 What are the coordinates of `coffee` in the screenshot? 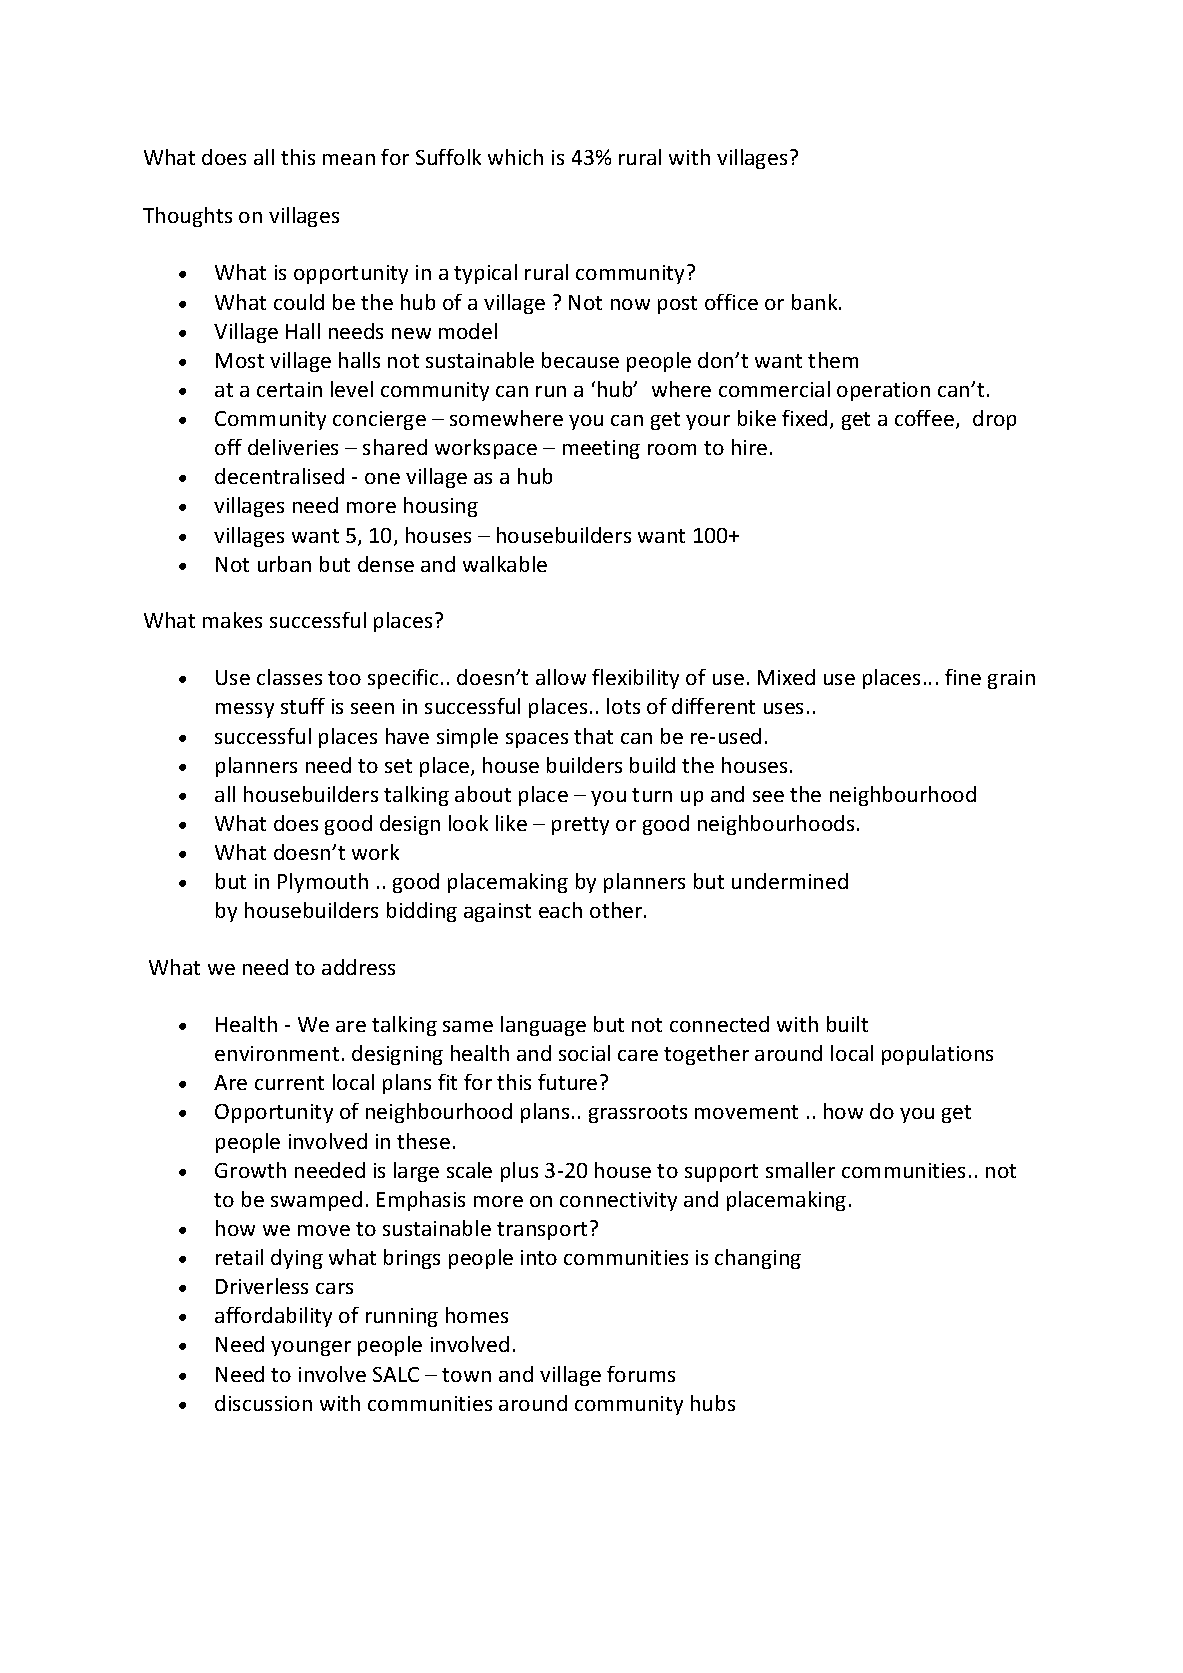 It's located at (924, 418).
